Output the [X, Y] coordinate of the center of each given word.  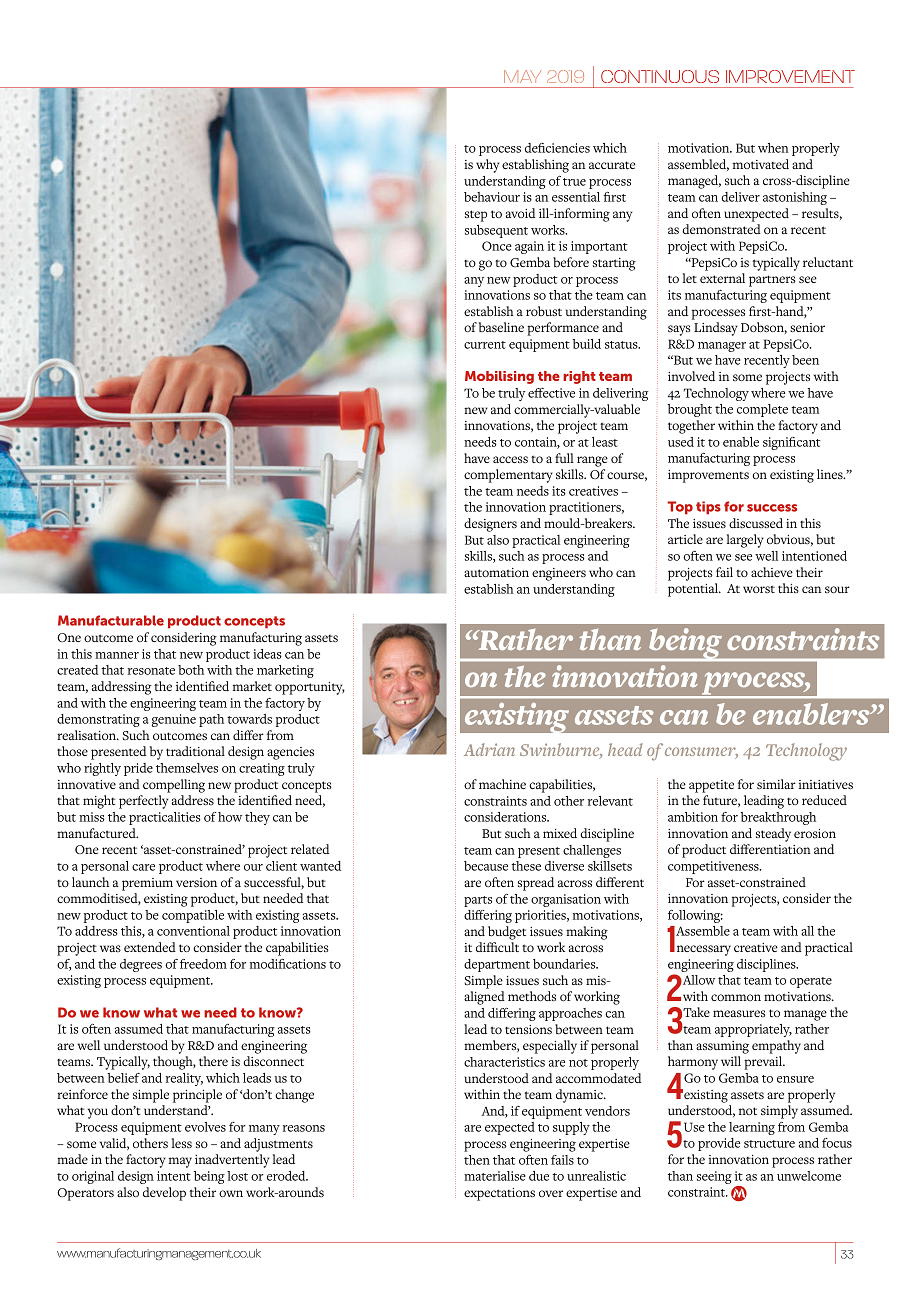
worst [759, 589]
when [773, 148]
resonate [151, 671]
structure [769, 1144]
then [477, 1160]
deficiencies [557, 148]
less [182, 1143]
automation [496, 572]
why [487, 166]
